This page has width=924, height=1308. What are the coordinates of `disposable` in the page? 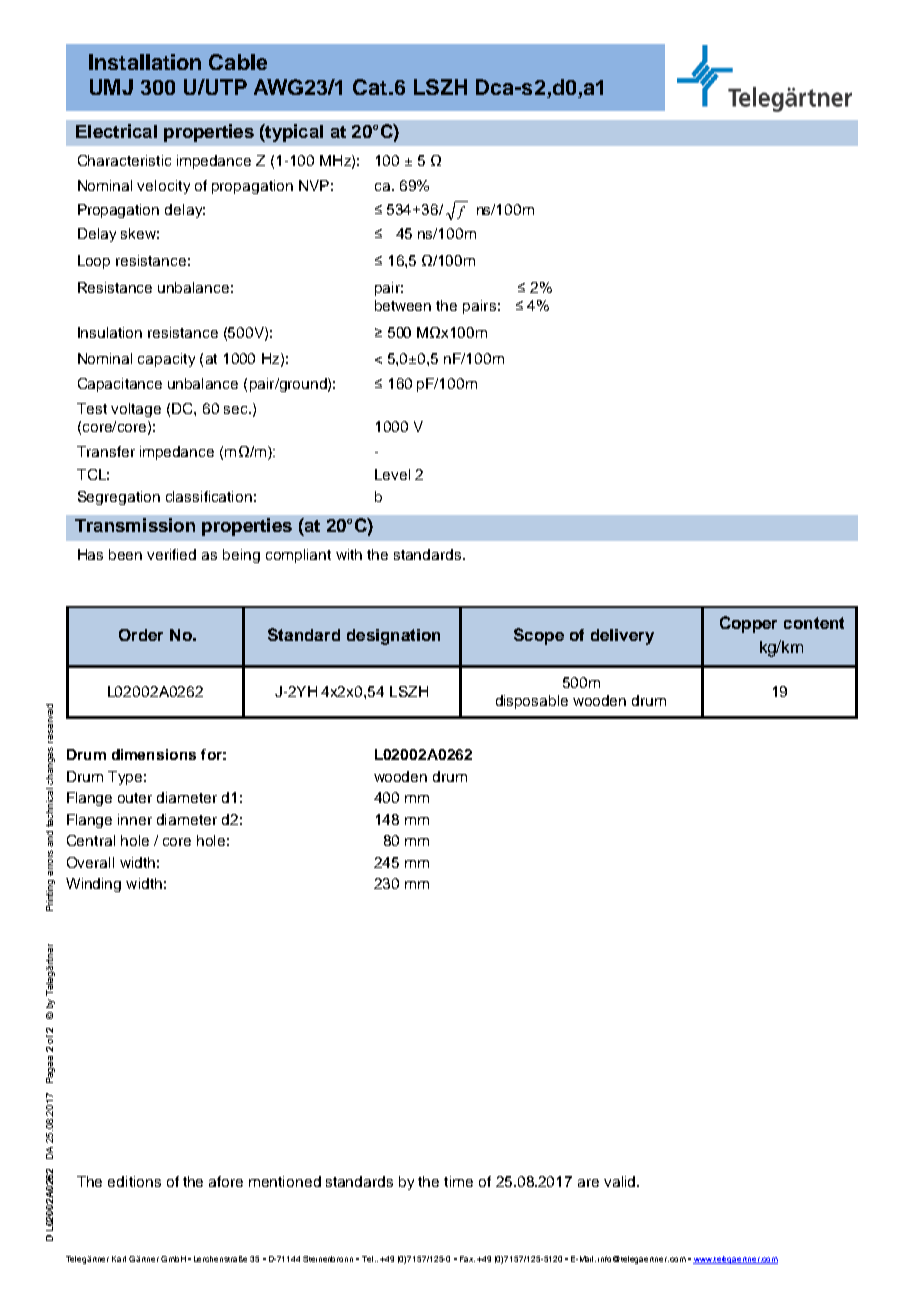 It's located at (532, 702).
